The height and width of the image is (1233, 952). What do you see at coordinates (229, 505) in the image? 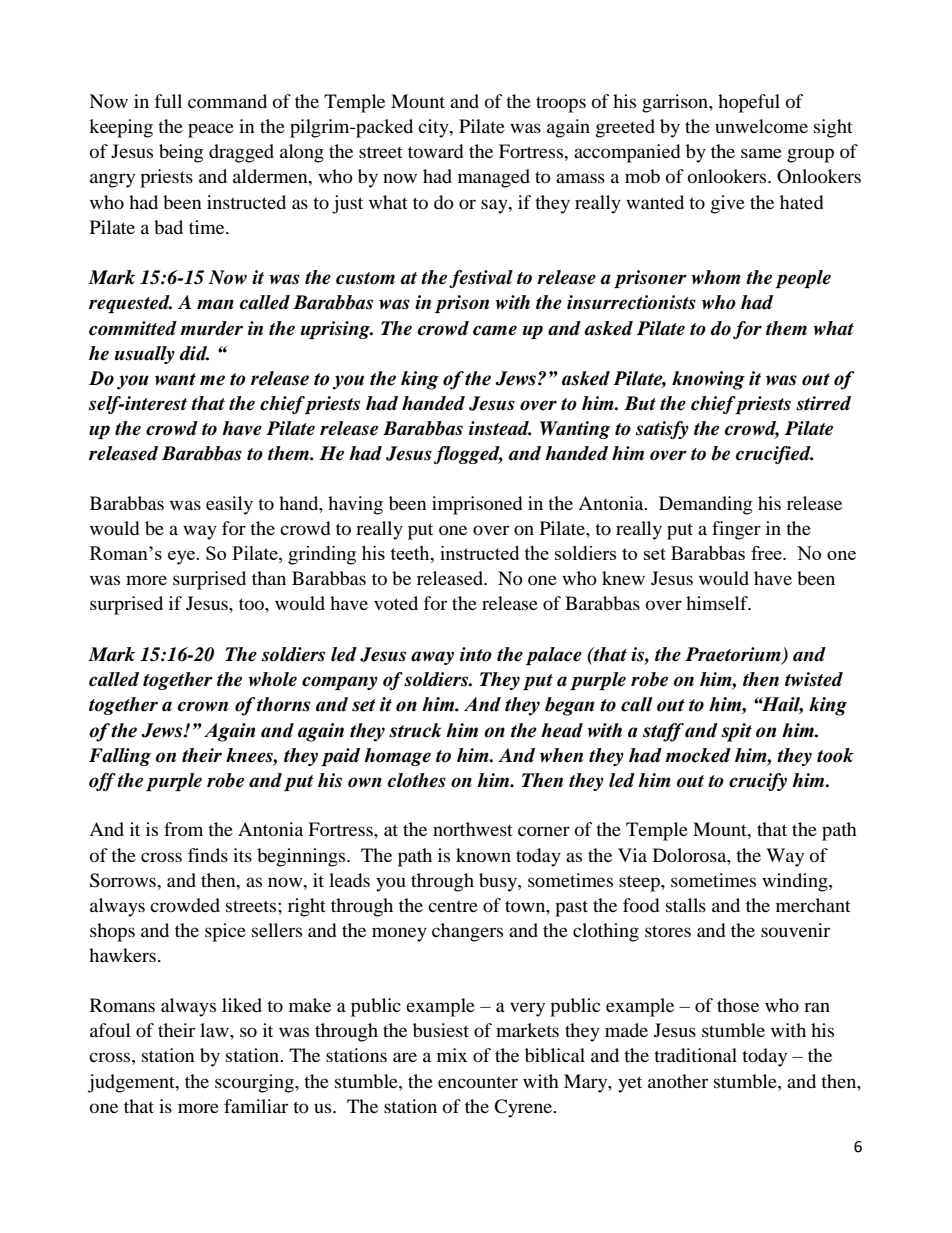
I see `easily` at bounding box center [229, 505].
